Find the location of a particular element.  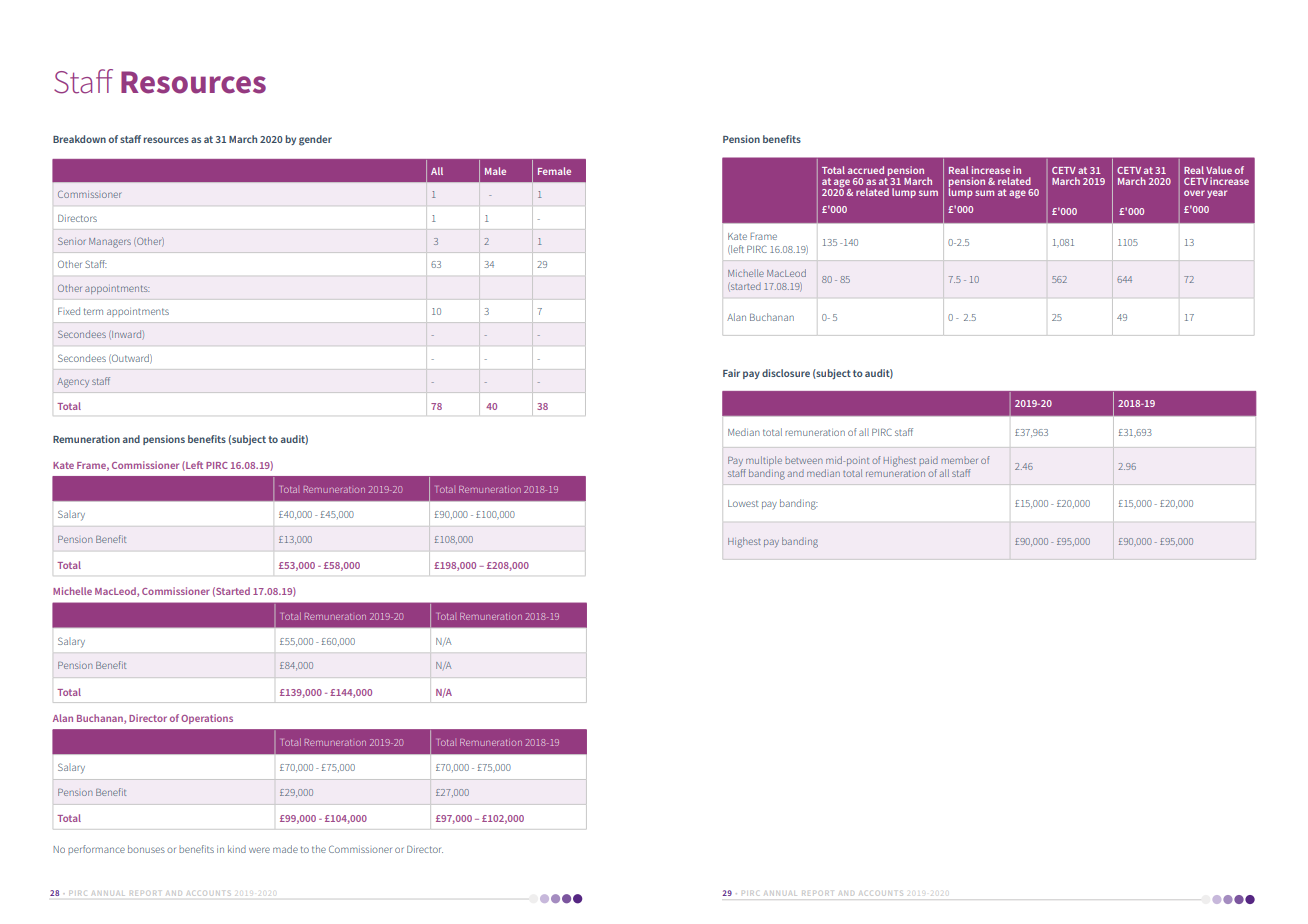

Agency is located at coordinates (73, 383).
